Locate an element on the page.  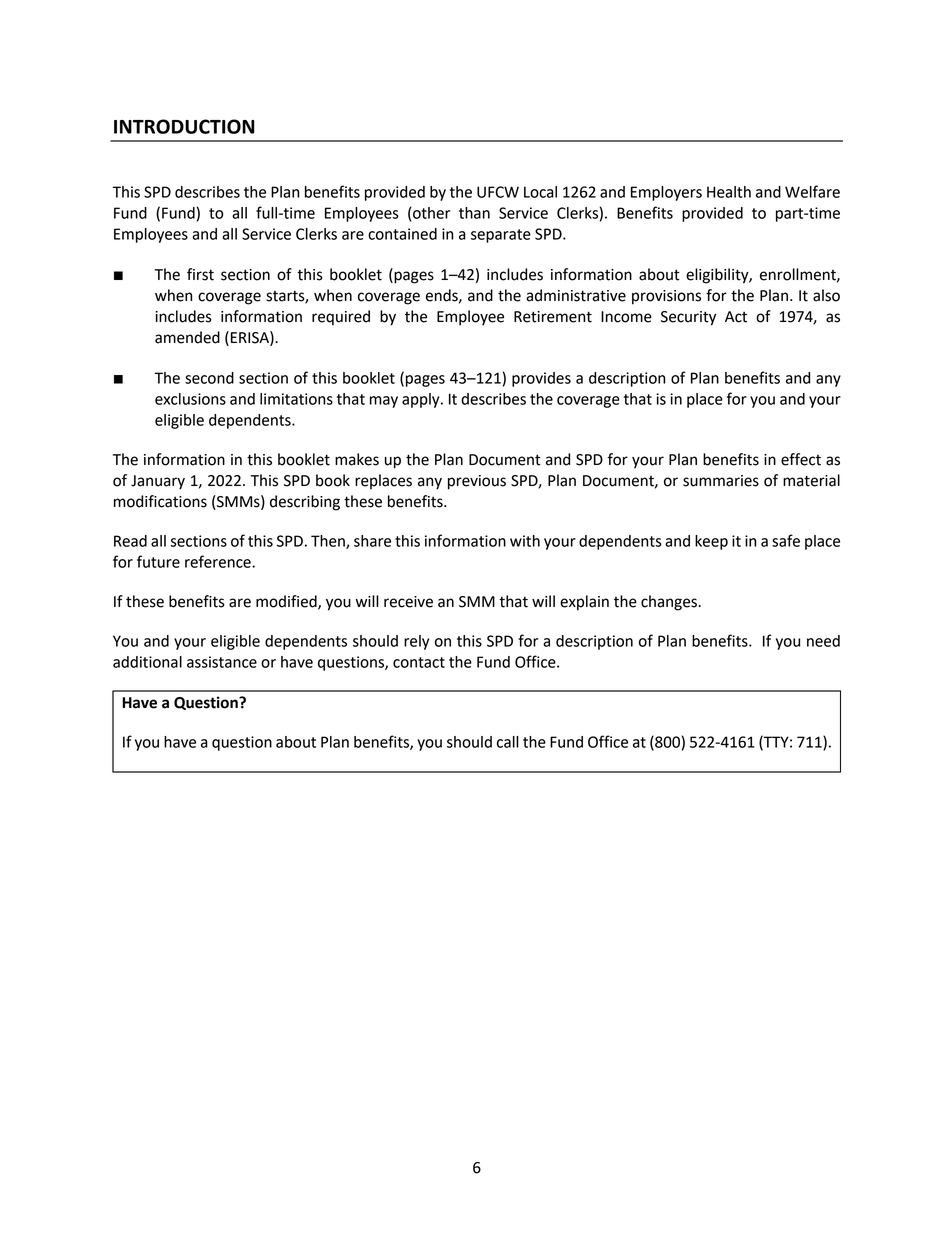
Retirement is located at coordinates (553, 317).
